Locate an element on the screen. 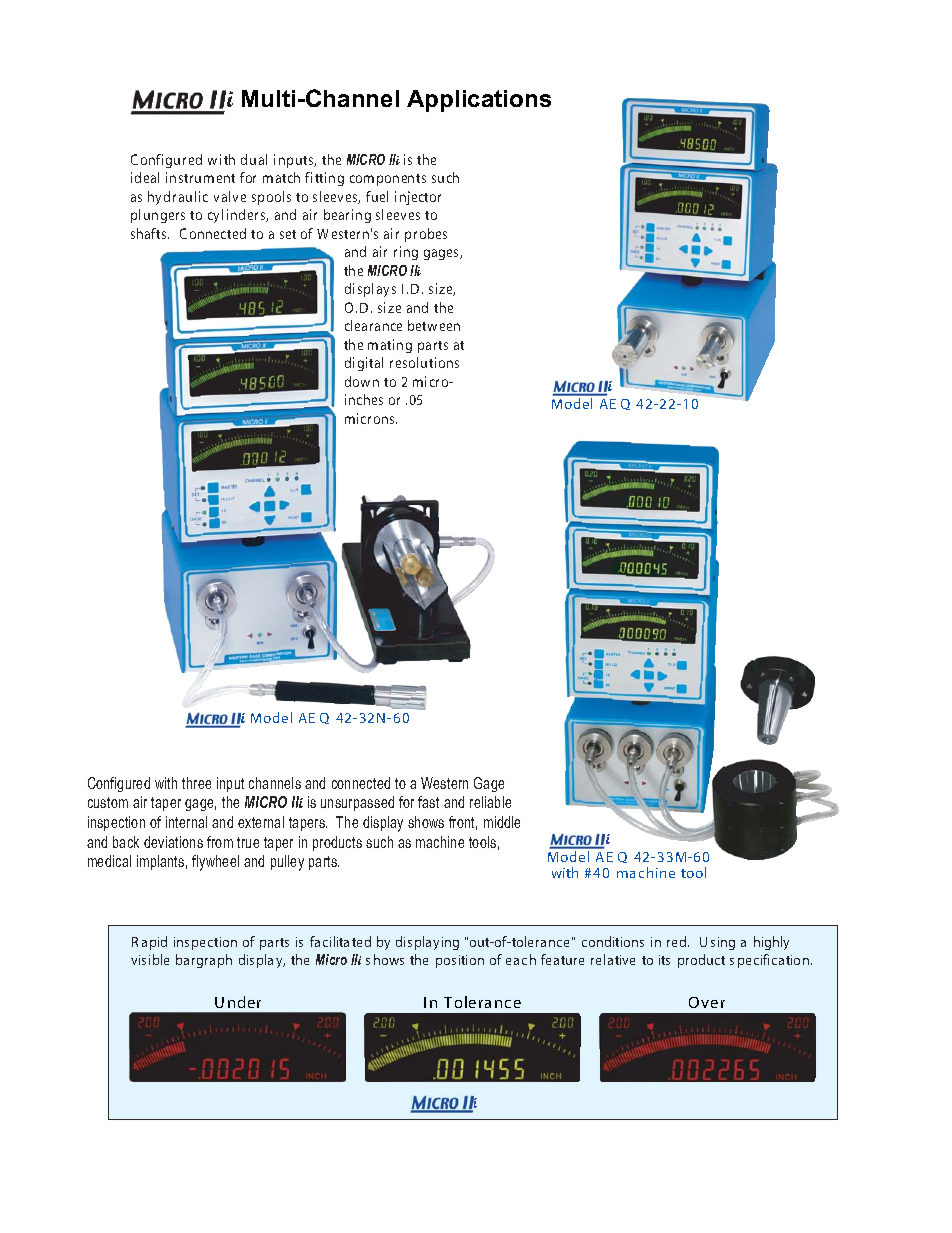 This screenshot has height=1233, width=952. Applications is located at coordinates (479, 101).
